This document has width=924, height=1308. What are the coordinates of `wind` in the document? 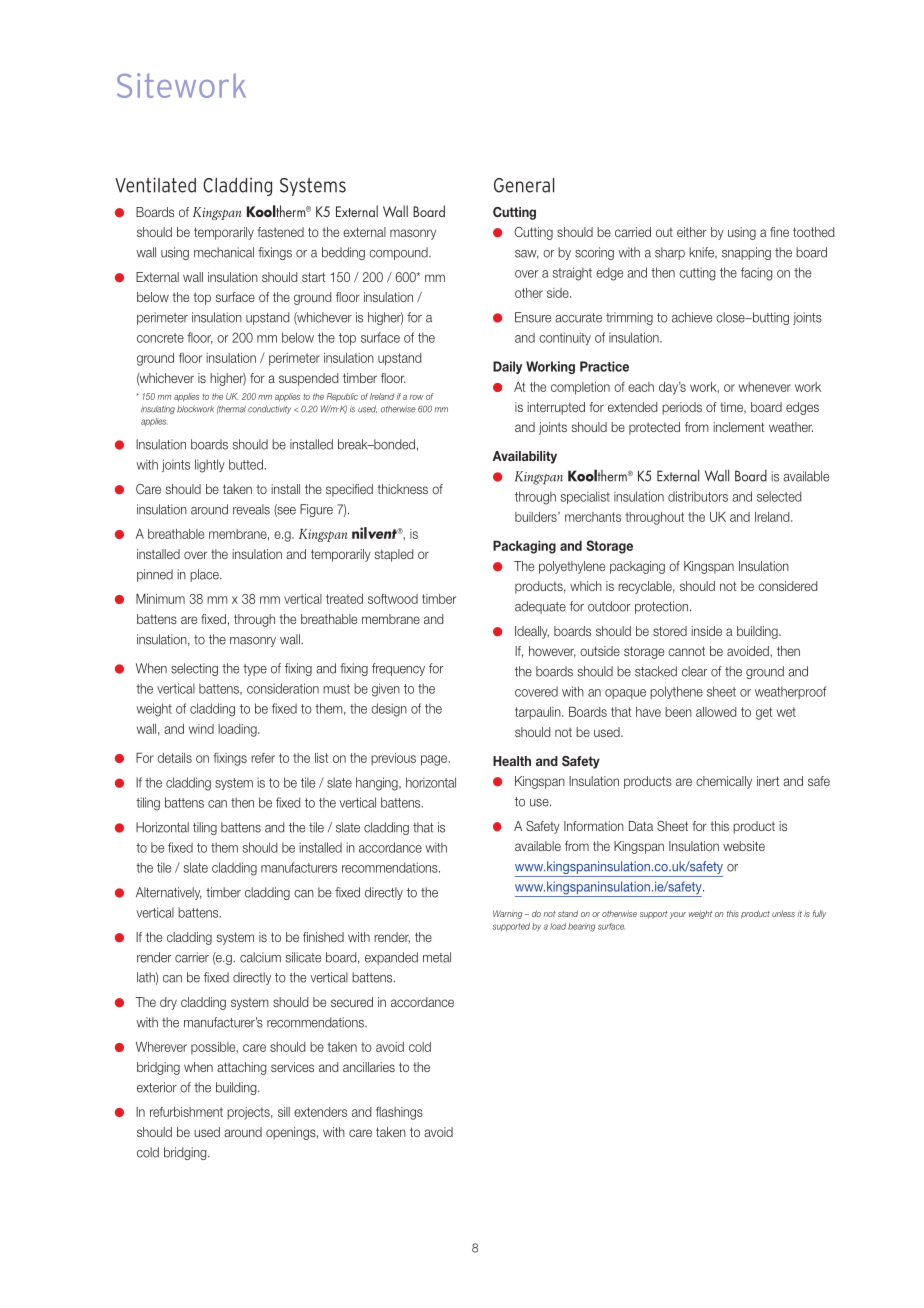 It's located at (201, 729).
